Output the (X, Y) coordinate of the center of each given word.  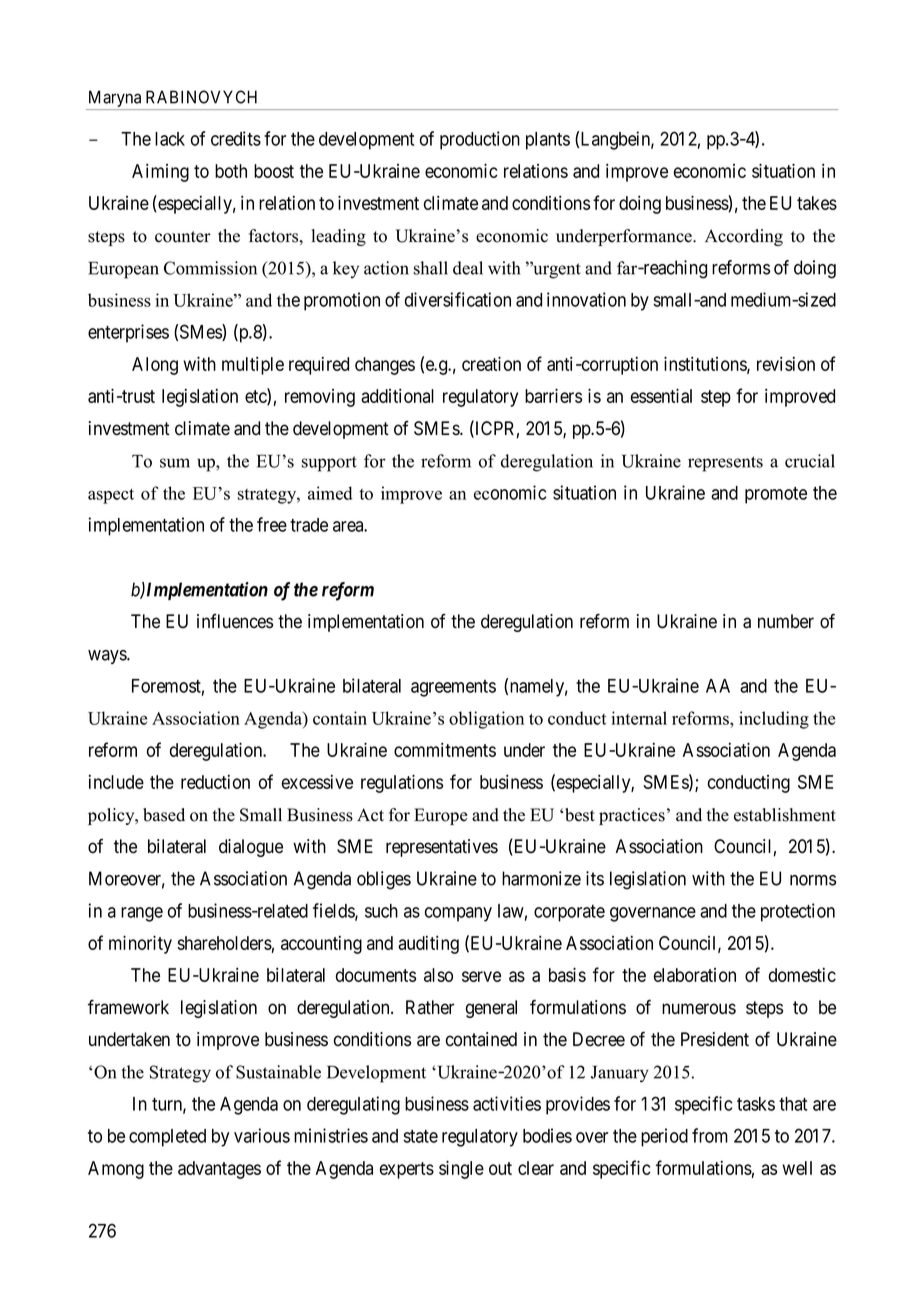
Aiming (160, 173)
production (480, 140)
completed (167, 1138)
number (786, 621)
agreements (453, 688)
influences (235, 621)
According (744, 237)
